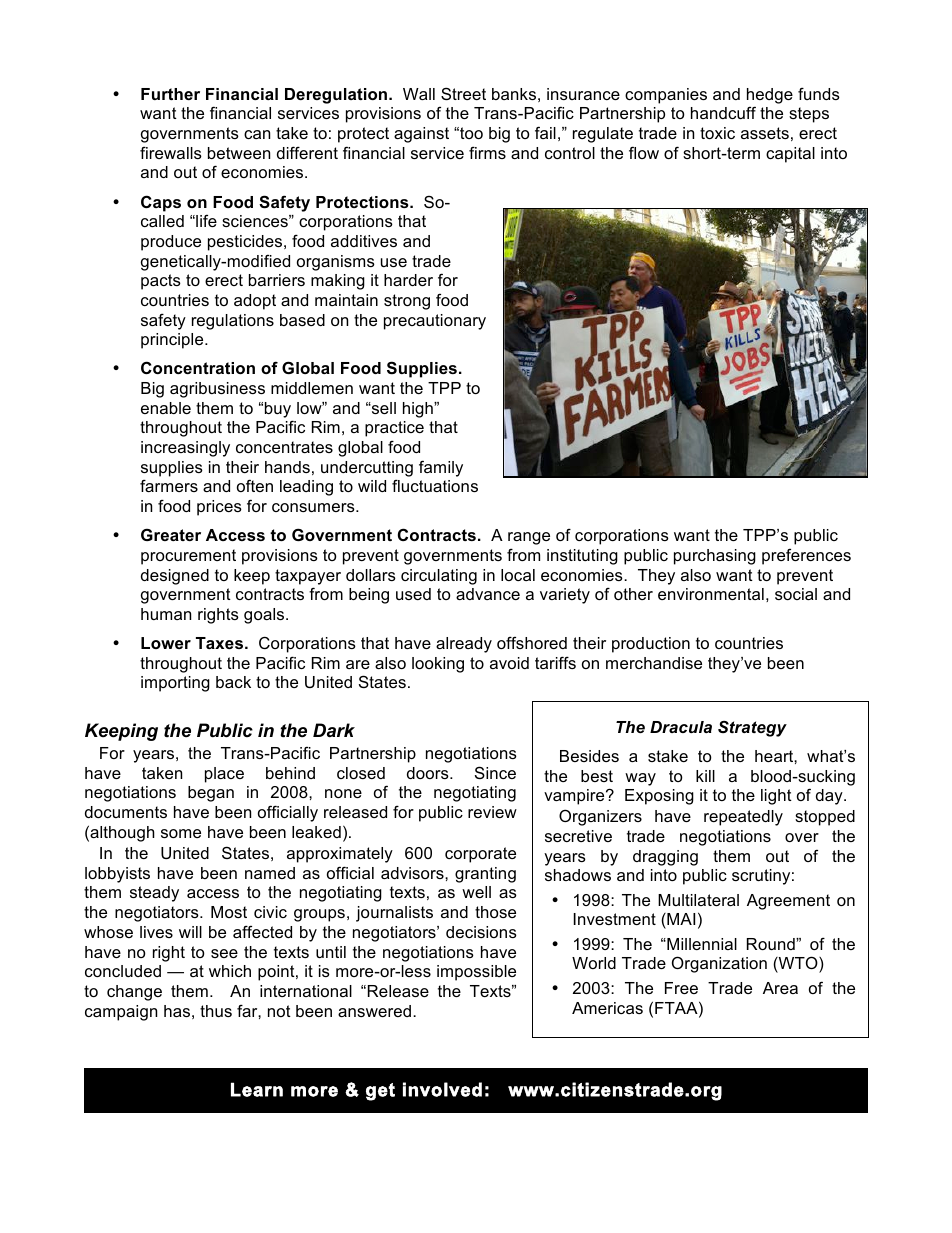 The image size is (952, 1233). What do you see at coordinates (492, 812) in the screenshot?
I see `review` at bounding box center [492, 812].
